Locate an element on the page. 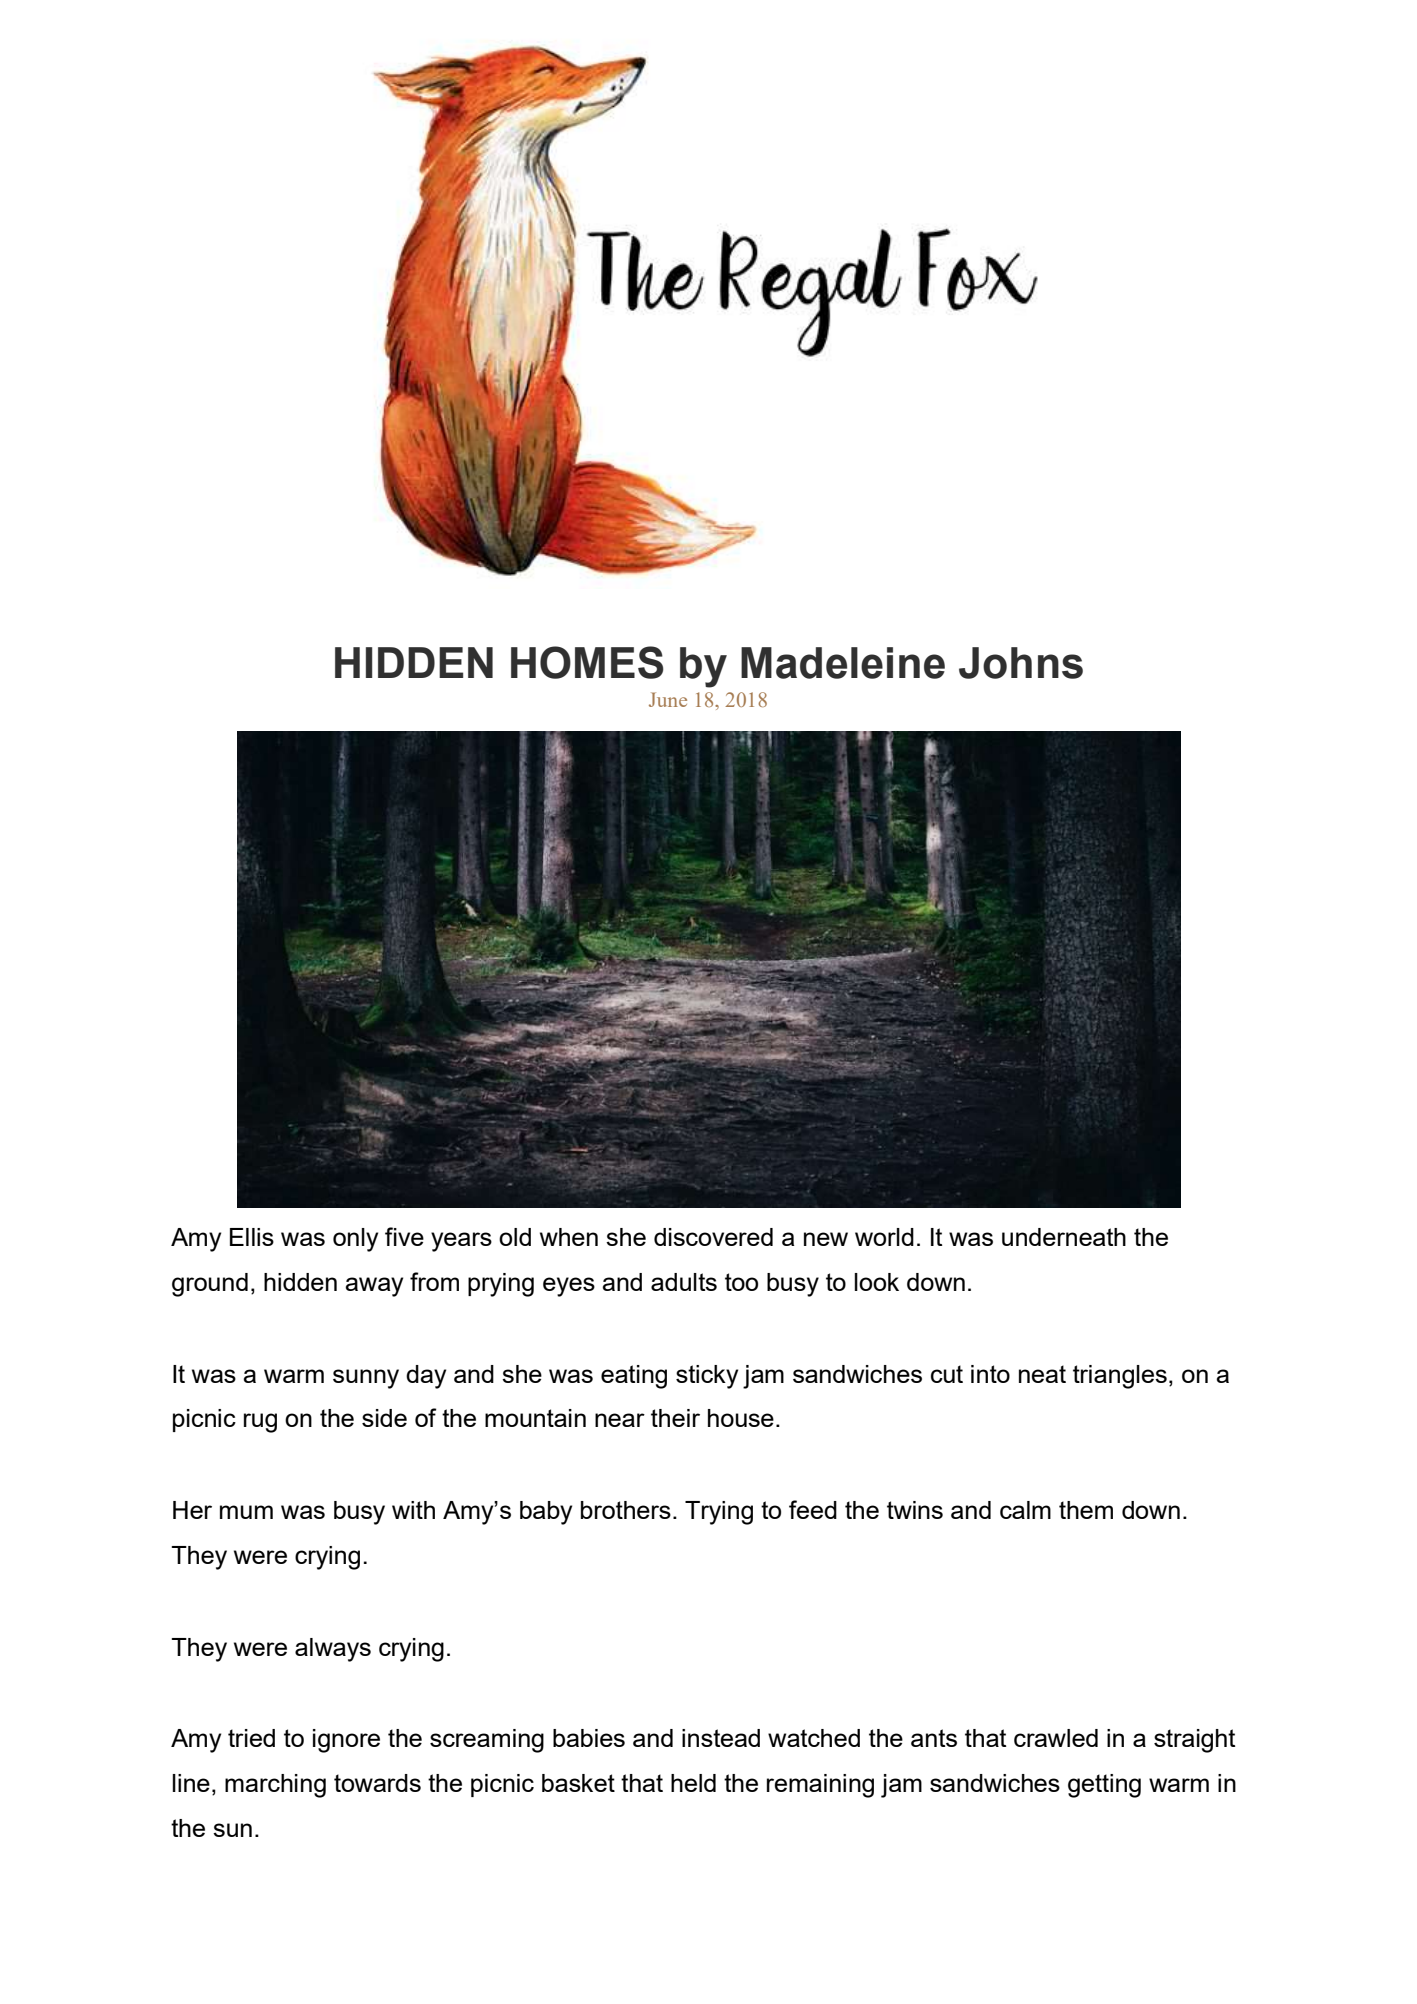  discovered is located at coordinates (713, 1237).
